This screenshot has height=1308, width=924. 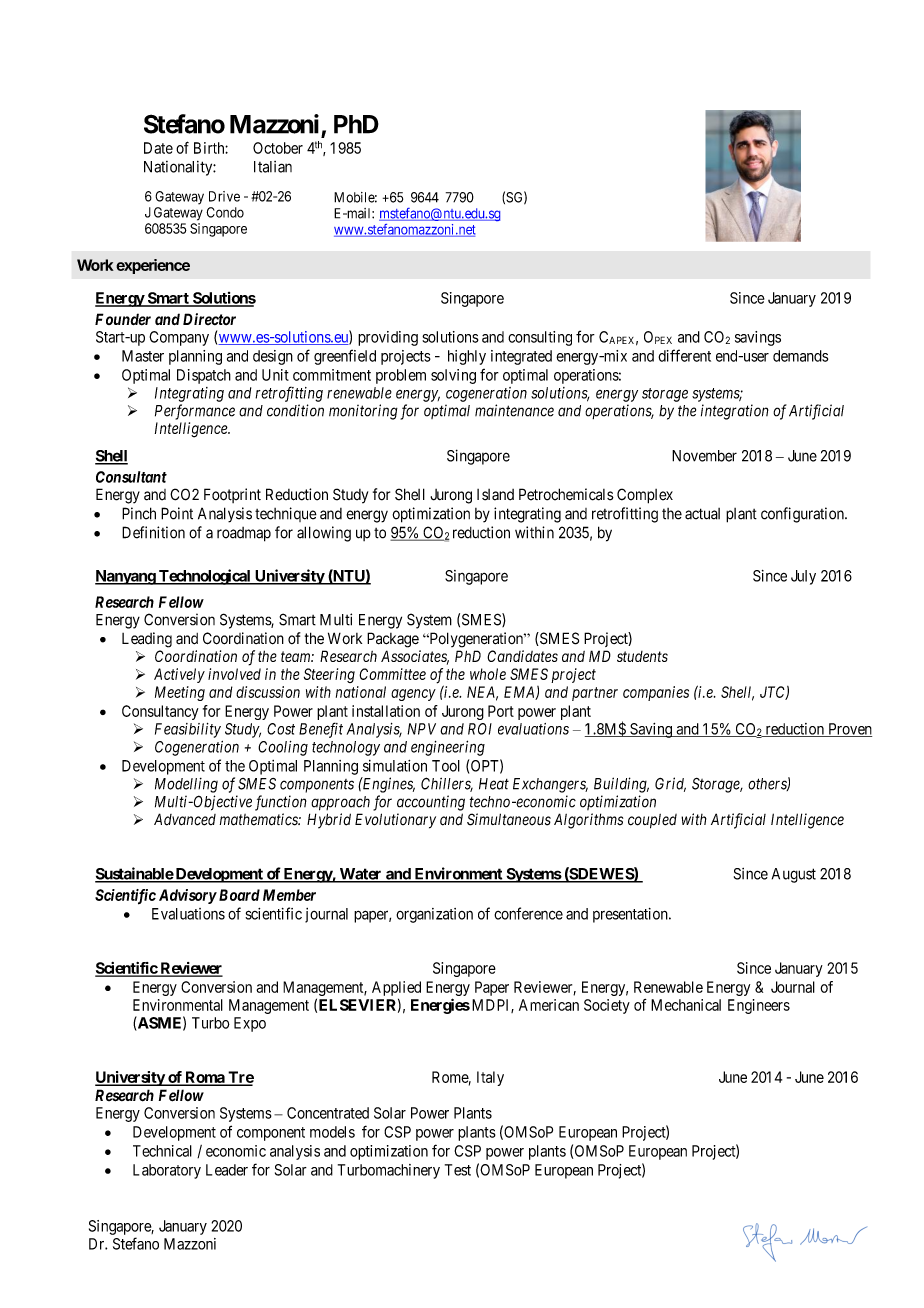 I want to click on Leader, so click(x=227, y=1170).
